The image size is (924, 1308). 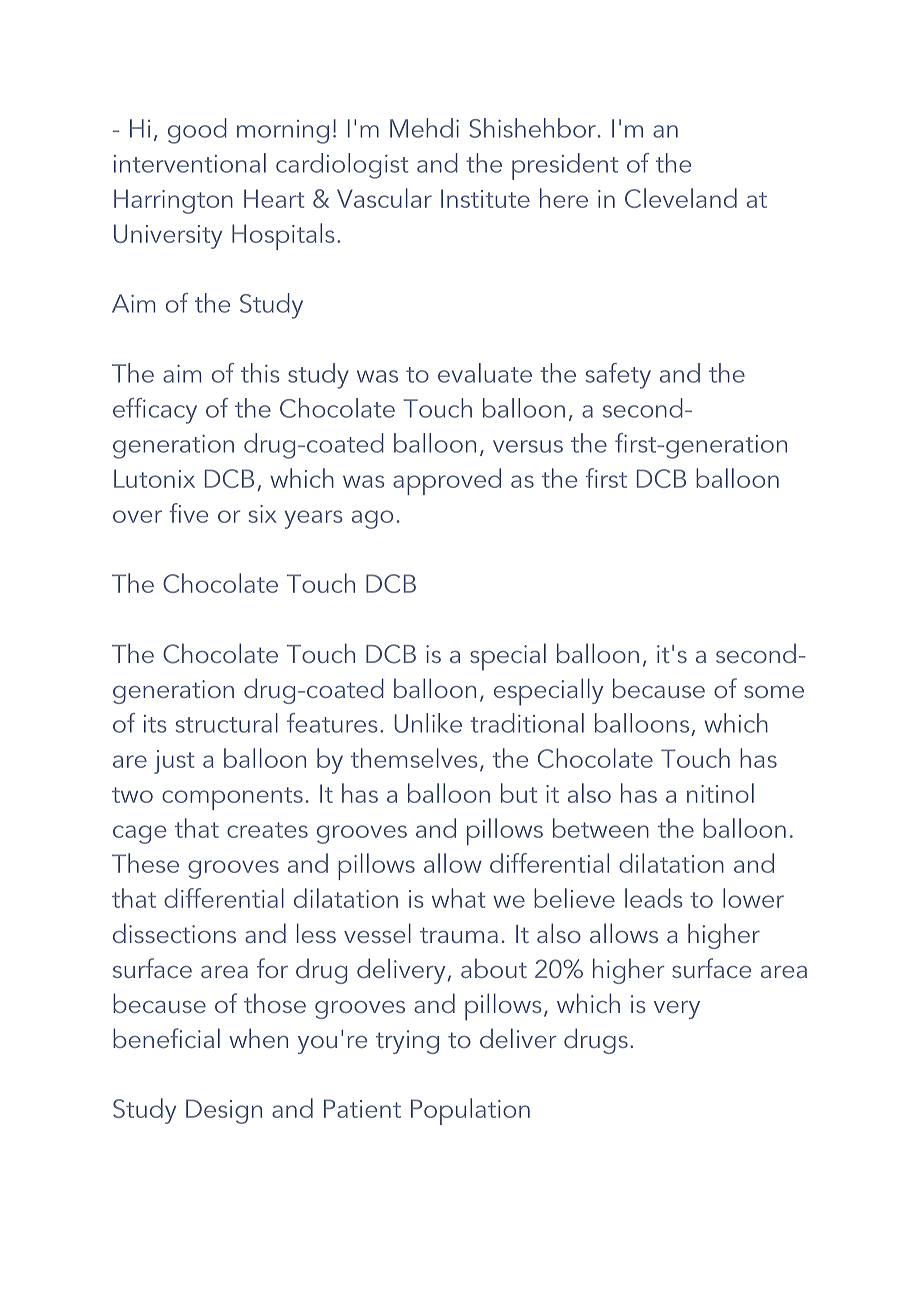 I want to click on Mehdi, so click(x=424, y=128).
